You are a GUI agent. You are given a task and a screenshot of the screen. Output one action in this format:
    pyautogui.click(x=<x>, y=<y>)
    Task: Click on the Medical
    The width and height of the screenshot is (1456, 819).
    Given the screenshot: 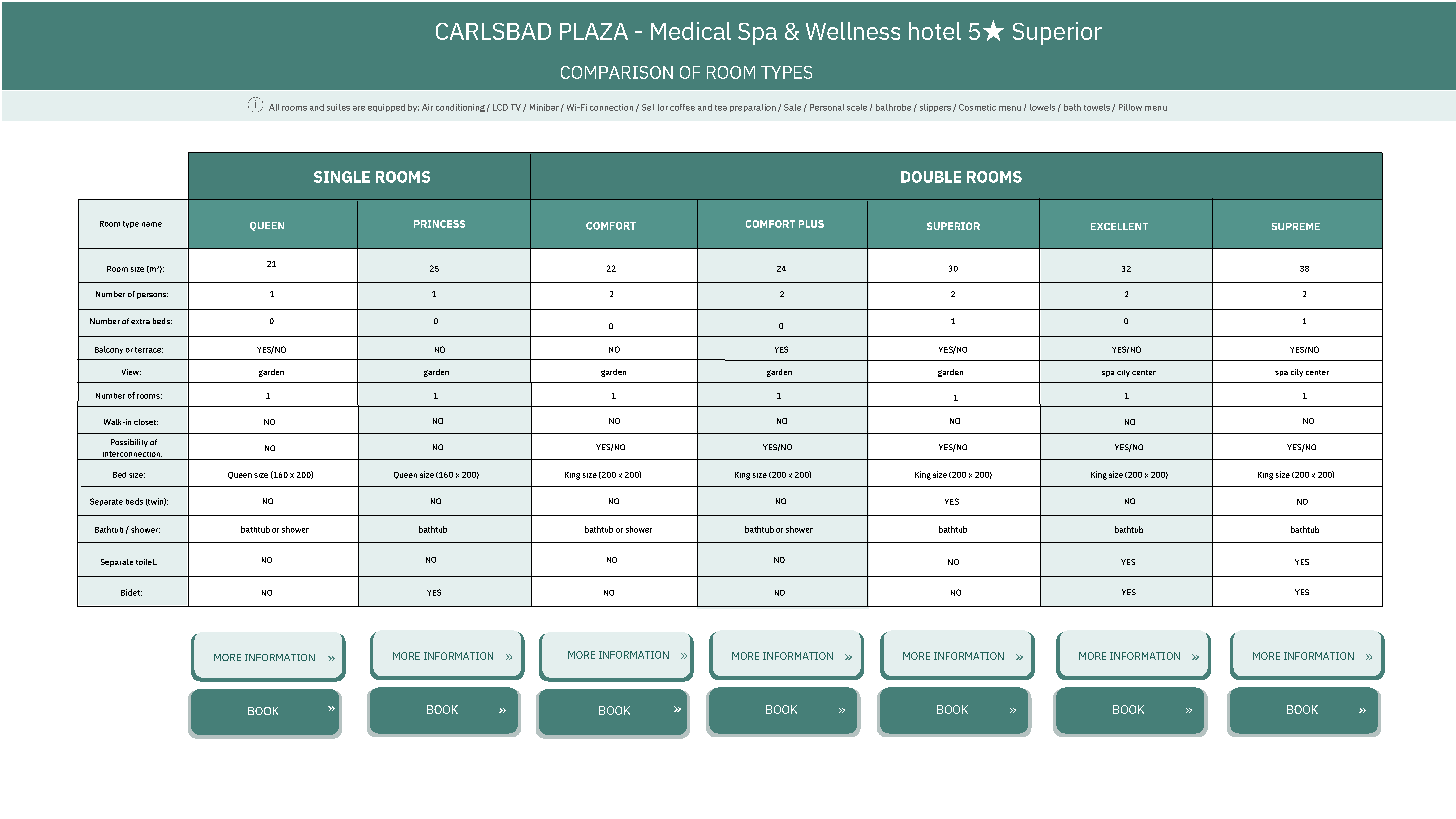 What is the action you would take?
    pyautogui.click(x=691, y=31)
